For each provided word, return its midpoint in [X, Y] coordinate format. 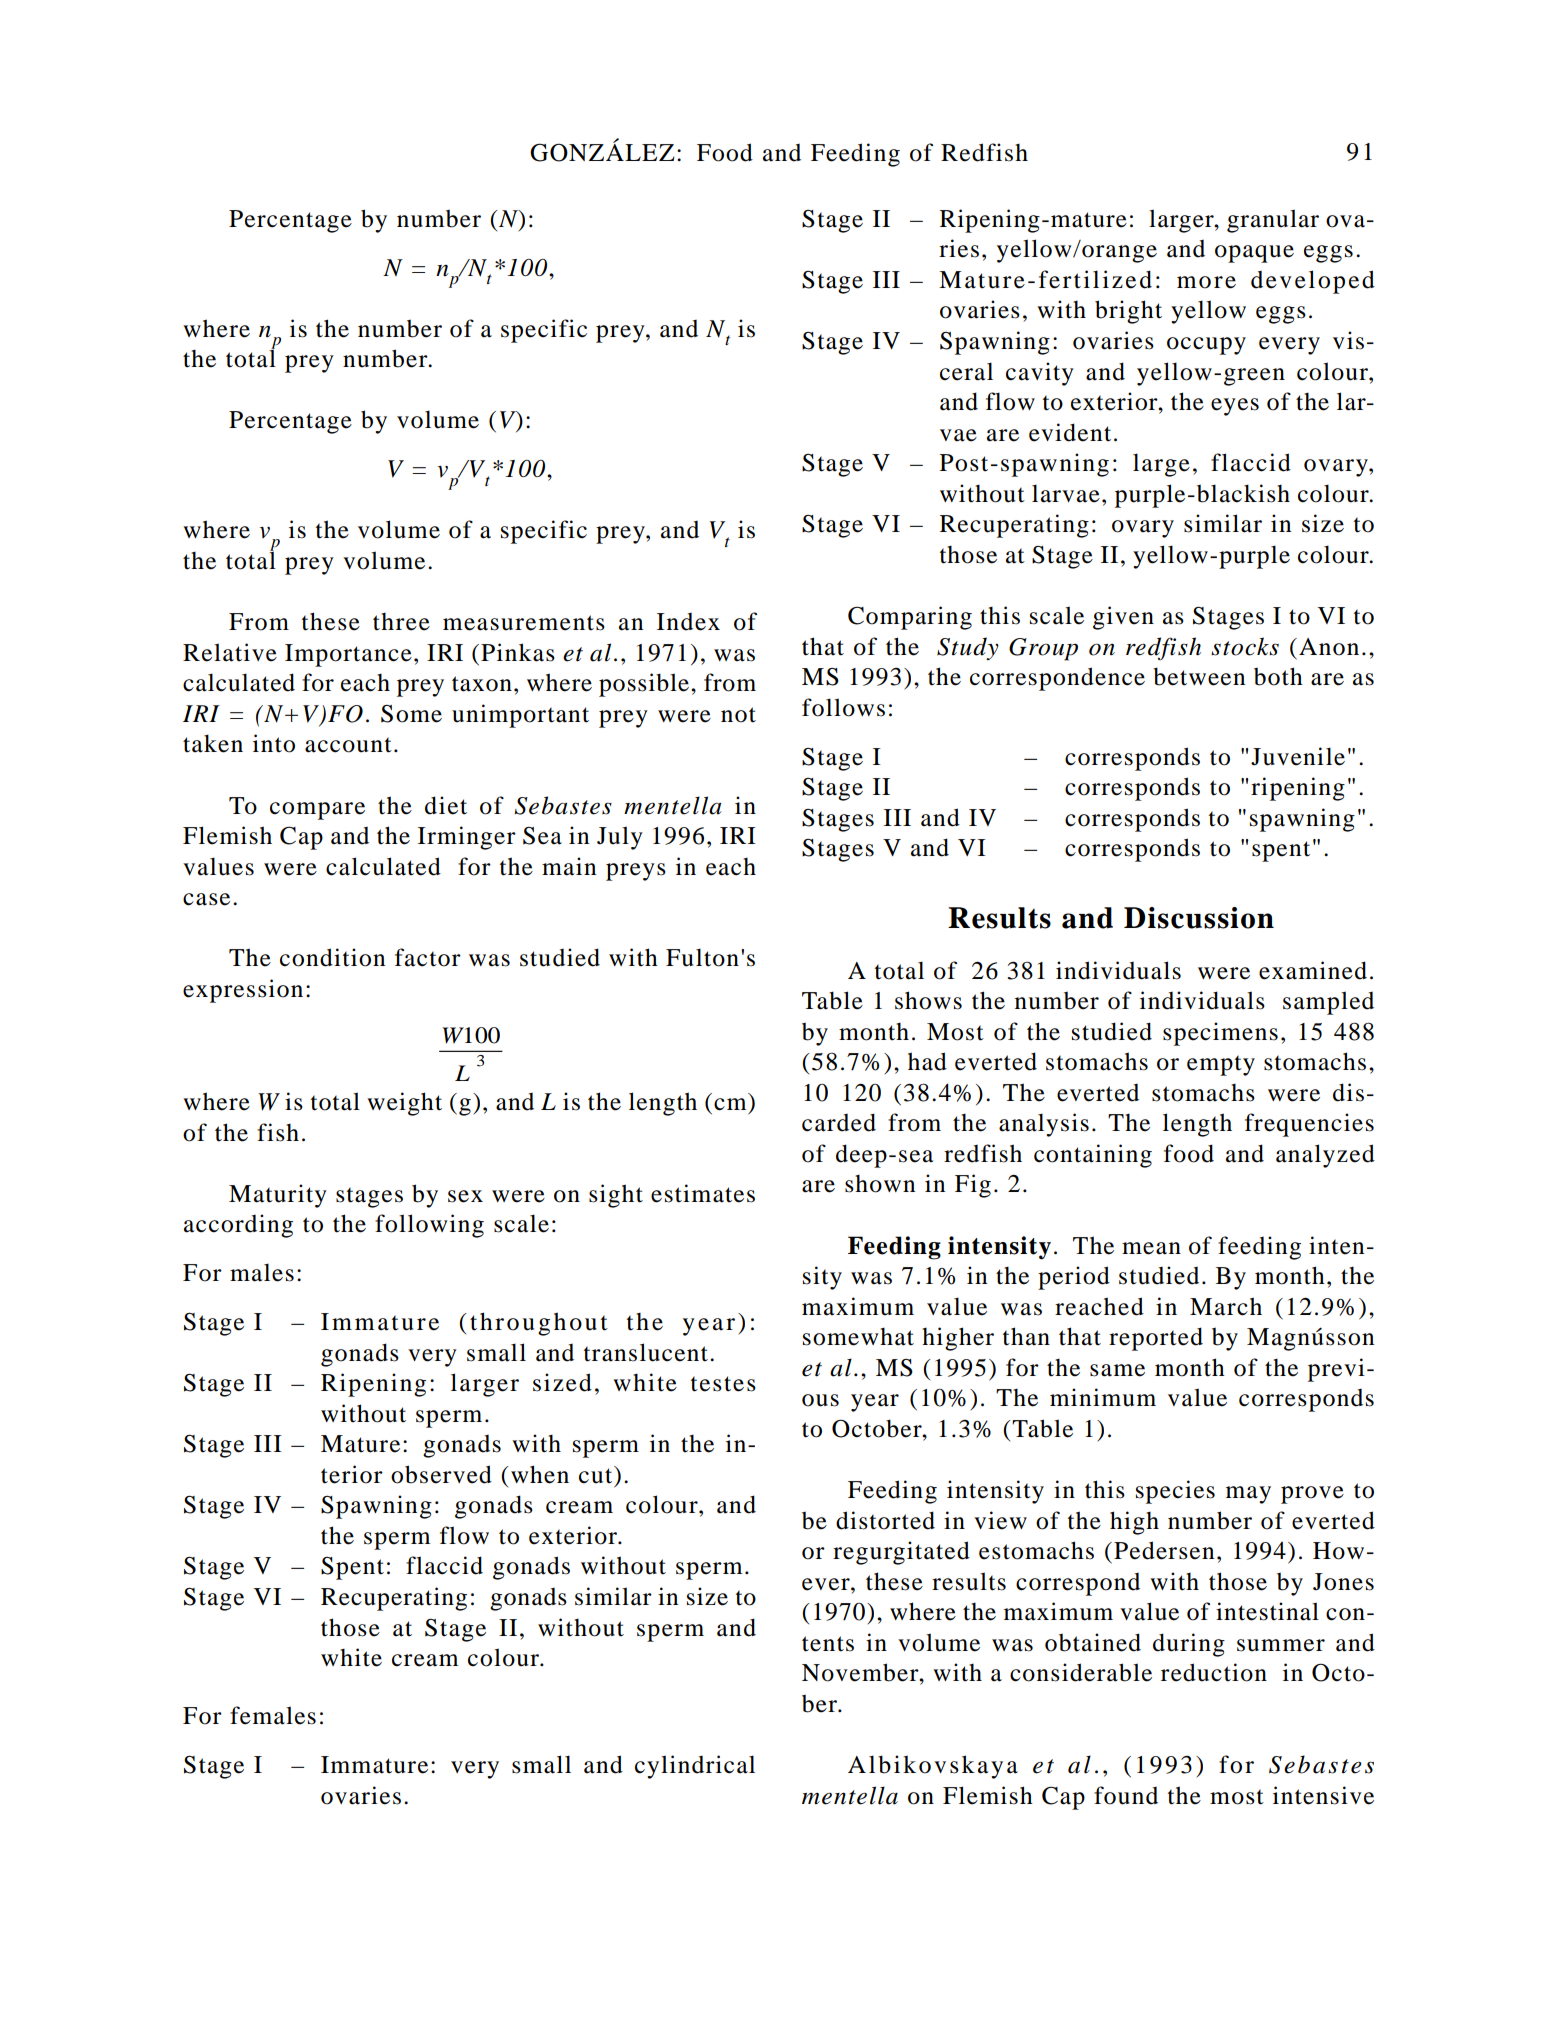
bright [1128, 312]
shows [928, 1000]
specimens [1220, 1034]
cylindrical [695, 1767]
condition [332, 957]
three [401, 622]
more [1206, 282]
